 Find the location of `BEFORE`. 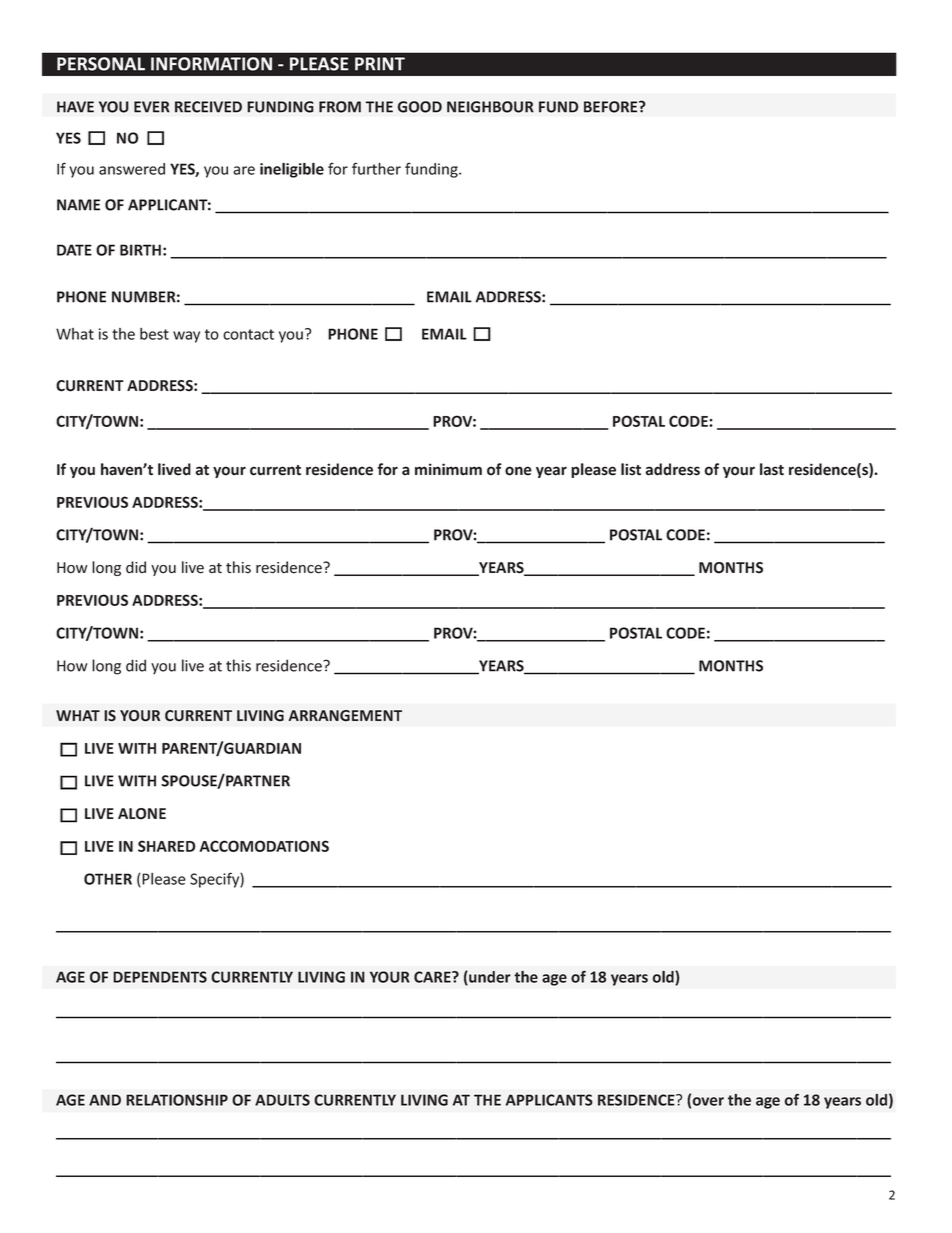

BEFORE is located at coordinates (612, 107).
